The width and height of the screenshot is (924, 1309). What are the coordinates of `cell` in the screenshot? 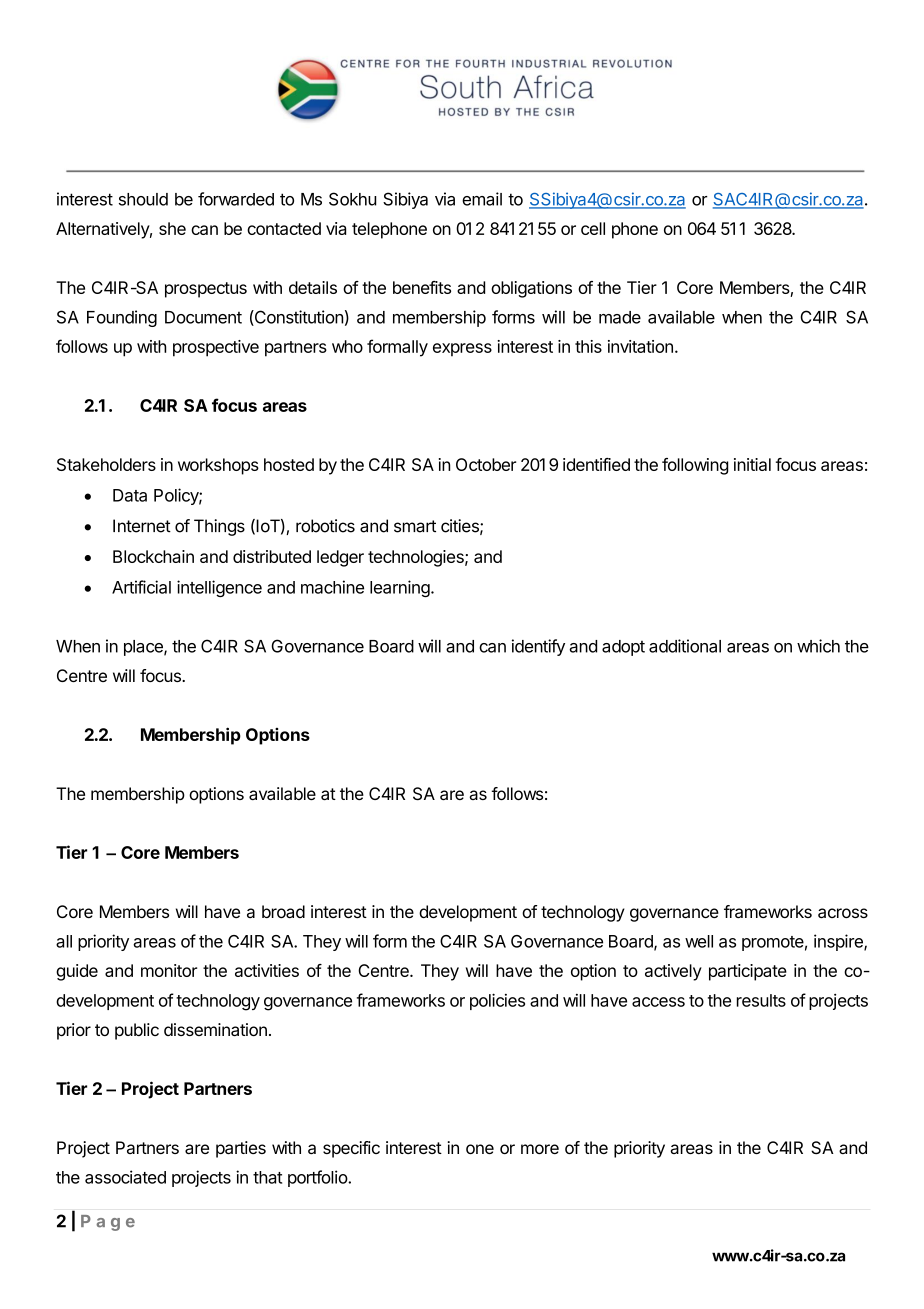 It's located at (593, 228).
